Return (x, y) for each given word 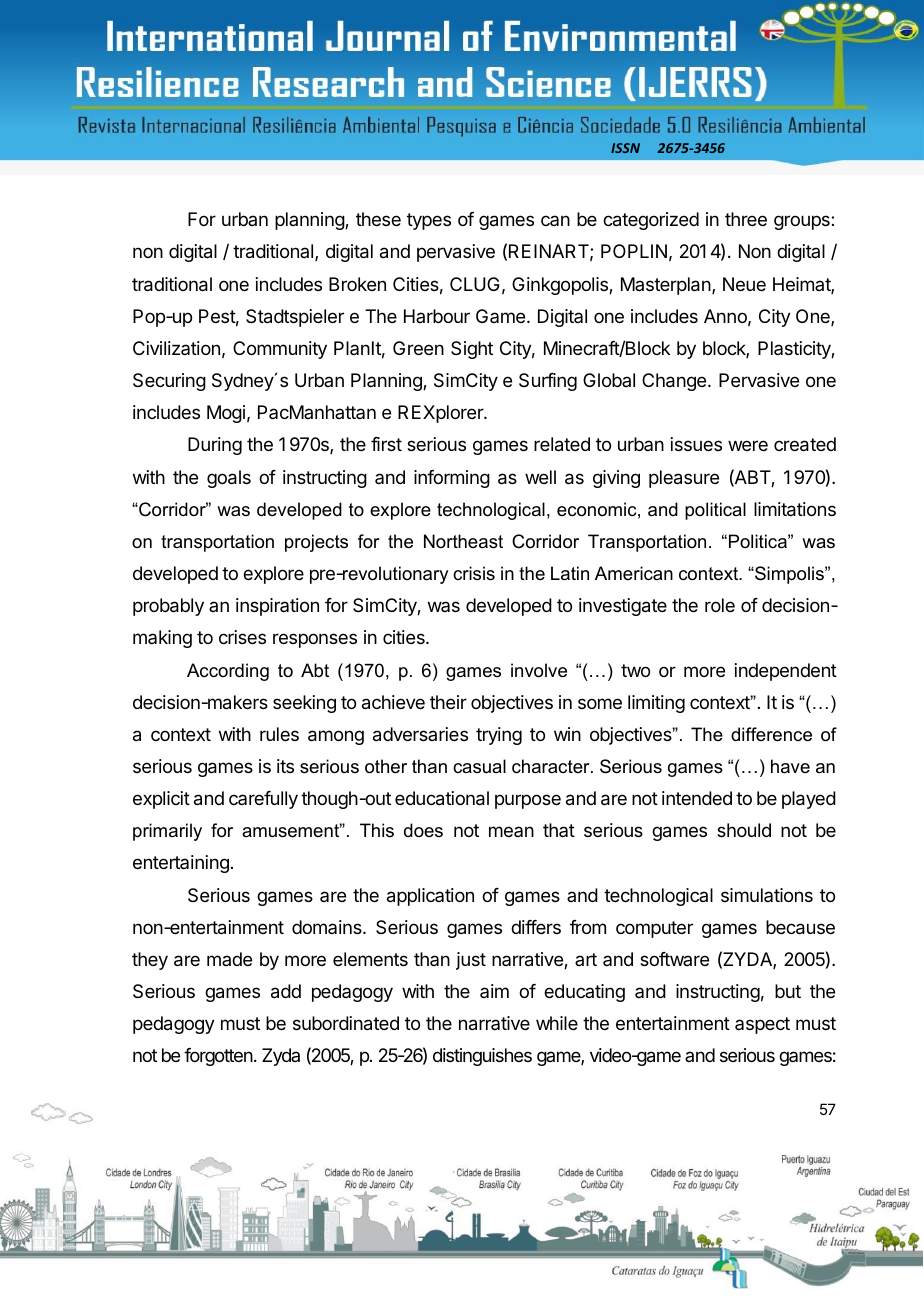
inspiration (277, 607)
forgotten (219, 1057)
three (746, 219)
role (720, 605)
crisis (474, 573)
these (378, 219)
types (429, 221)
